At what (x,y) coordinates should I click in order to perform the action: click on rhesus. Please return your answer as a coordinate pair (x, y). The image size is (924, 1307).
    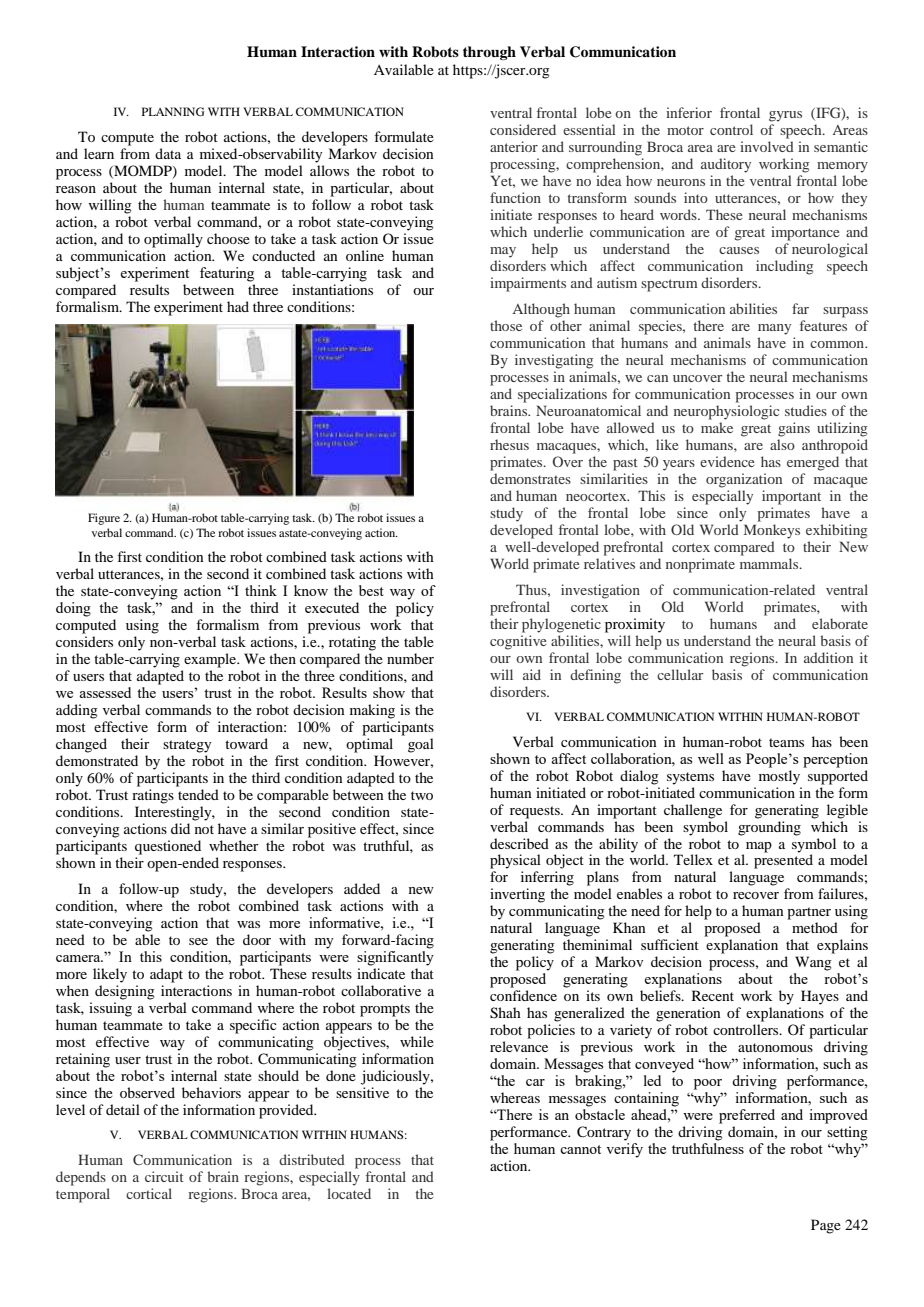
    Looking at the image, I should click on (509, 444).
